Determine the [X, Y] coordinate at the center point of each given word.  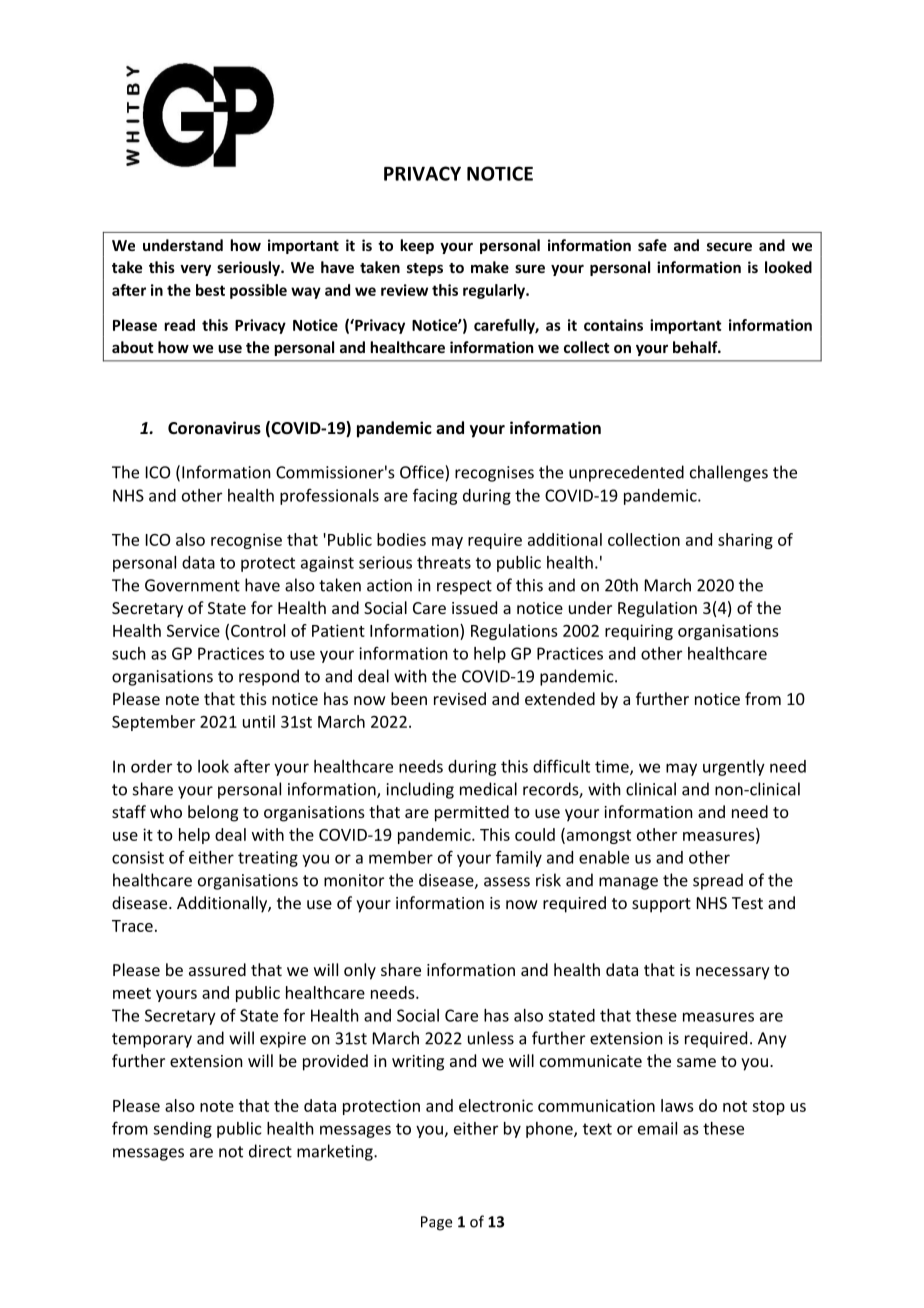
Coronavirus [214, 427]
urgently [734, 768]
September [153, 723]
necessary [733, 973]
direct [270, 1151]
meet [132, 993]
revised [460, 698]
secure [729, 246]
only [360, 971]
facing [435, 497]
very [195, 270]
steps [425, 269]
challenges [729, 473]
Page [436, 1223]
